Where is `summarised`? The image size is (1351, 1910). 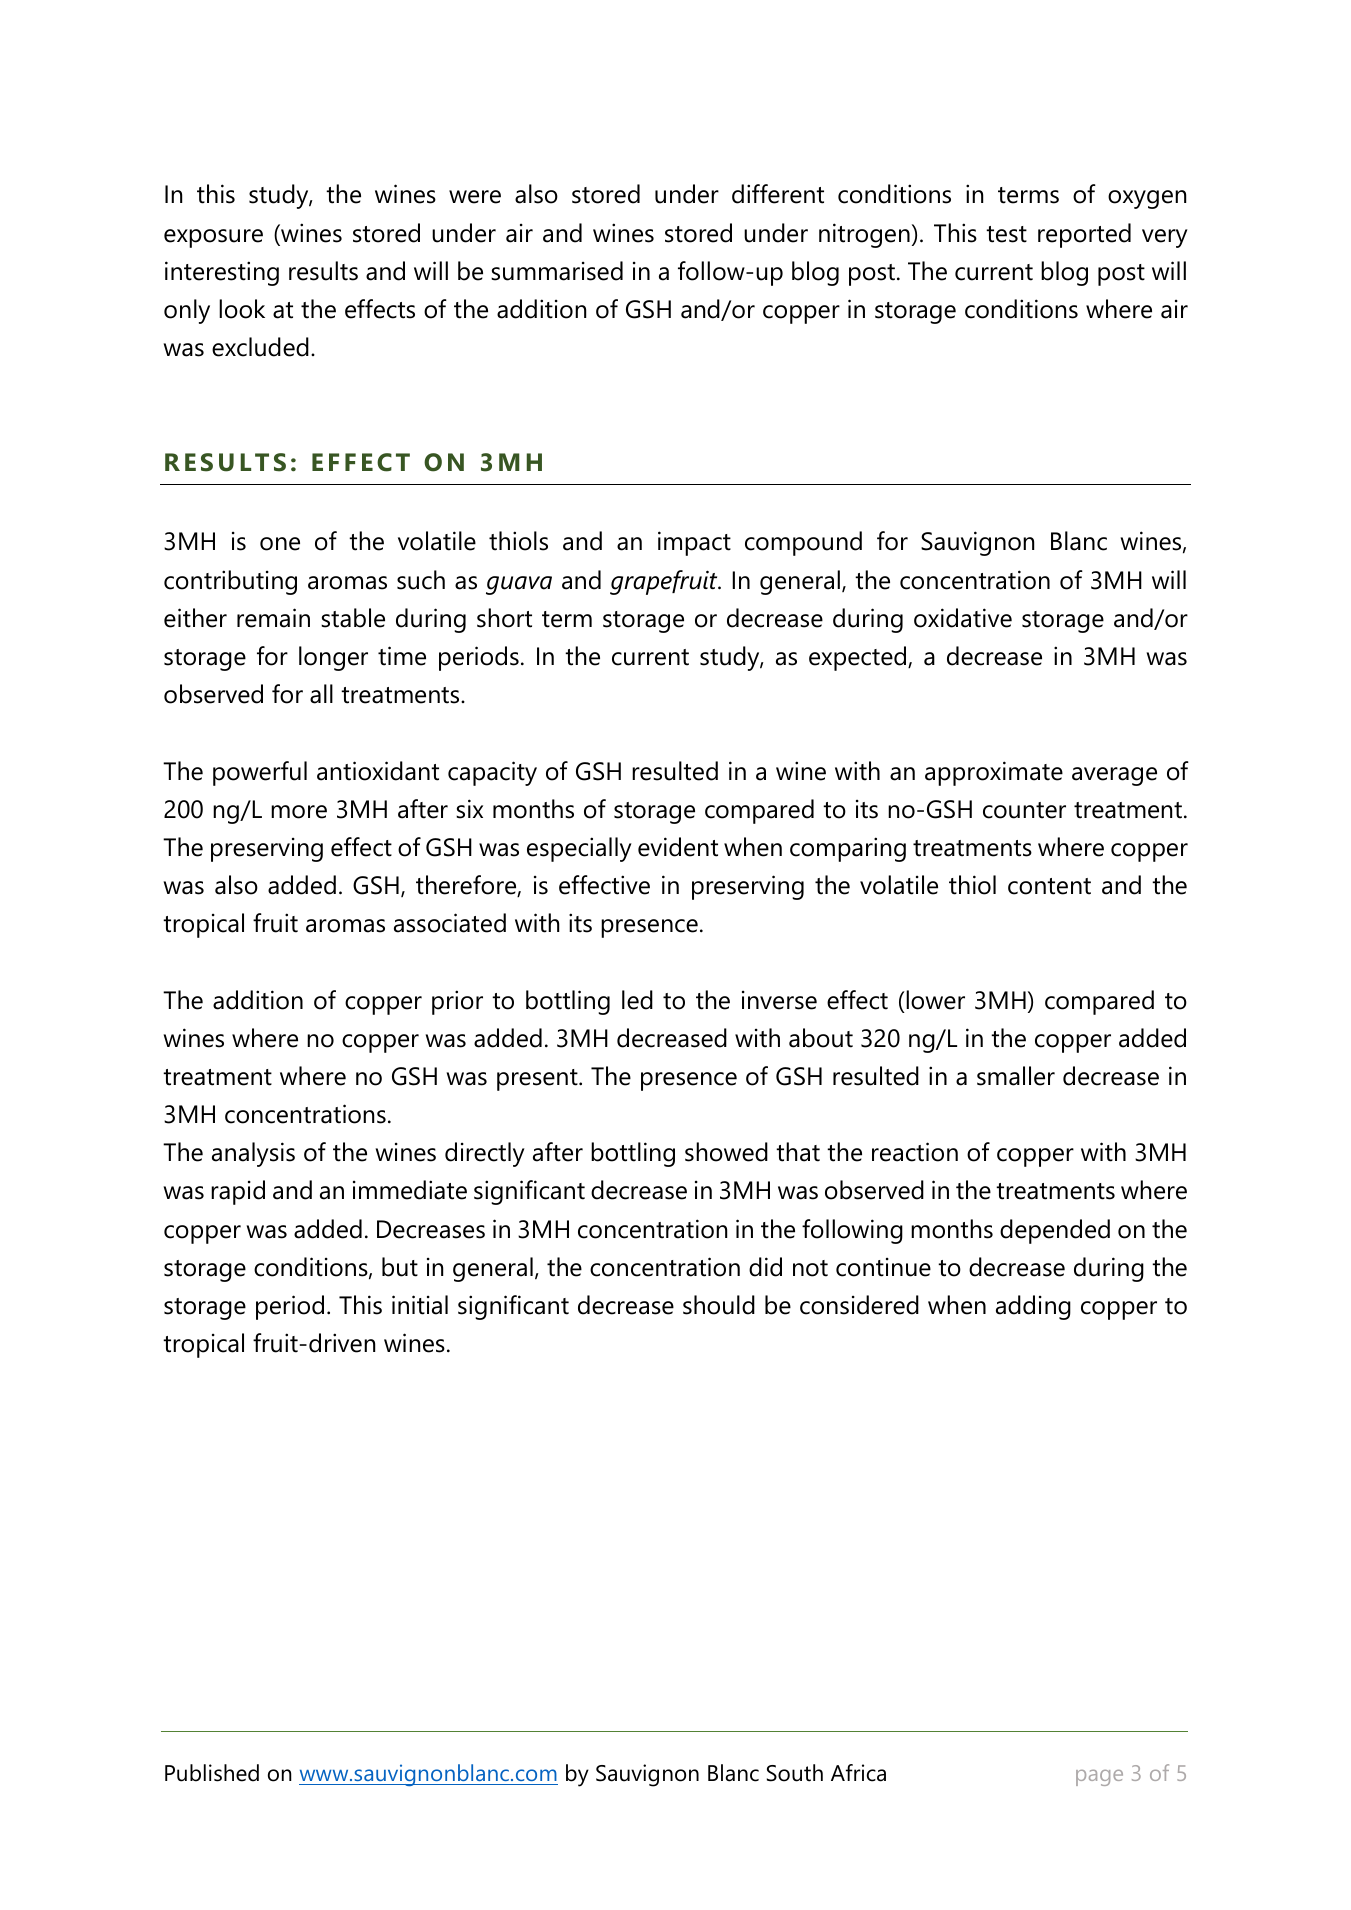 summarised is located at coordinates (557, 271).
